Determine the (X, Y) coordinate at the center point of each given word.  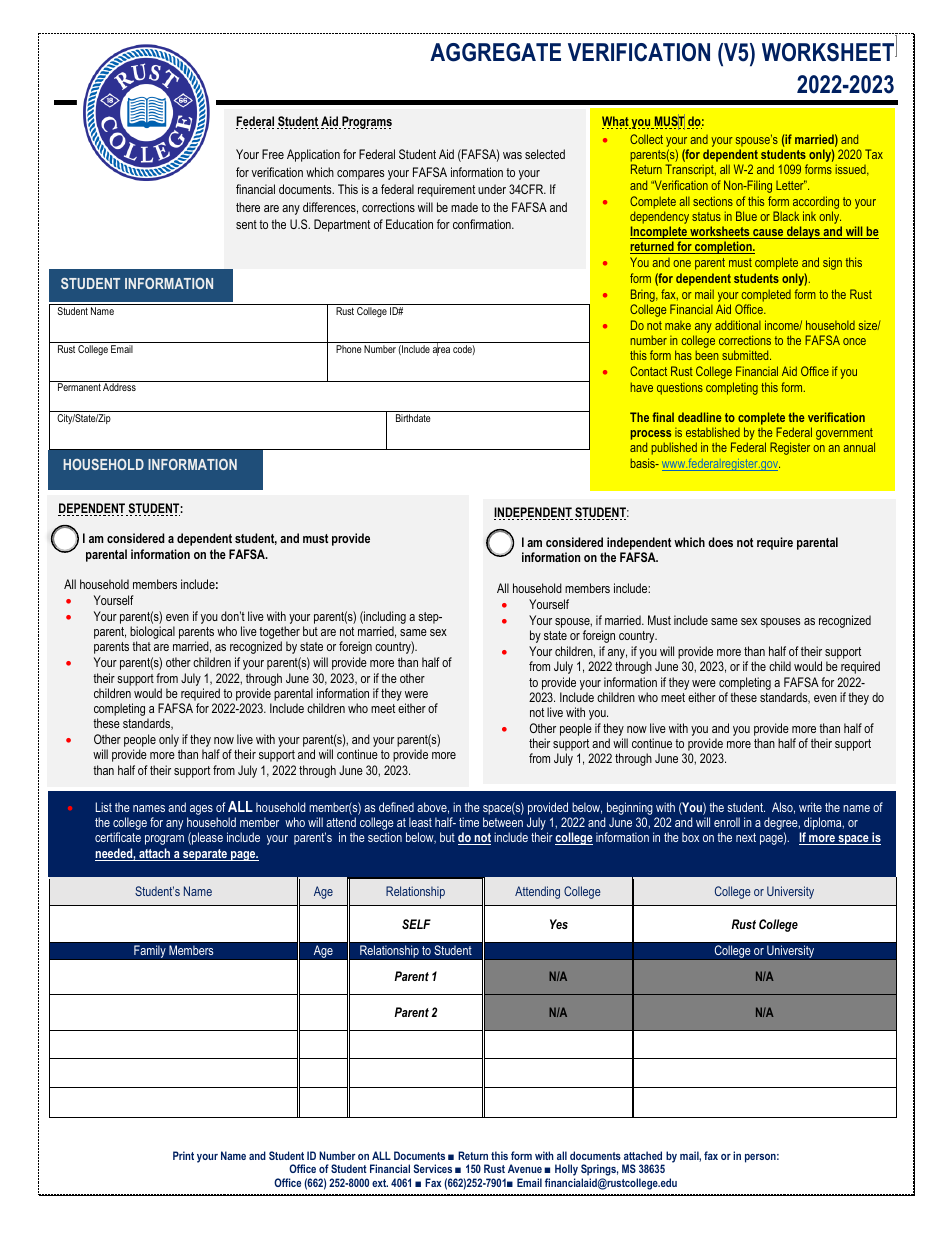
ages (201, 810)
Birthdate (413, 418)
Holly (566, 1171)
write (810, 807)
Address (119, 387)
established (713, 432)
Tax (874, 154)
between (503, 822)
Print (183, 1155)
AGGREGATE (495, 52)
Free (273, 154)
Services (432, 1168)
